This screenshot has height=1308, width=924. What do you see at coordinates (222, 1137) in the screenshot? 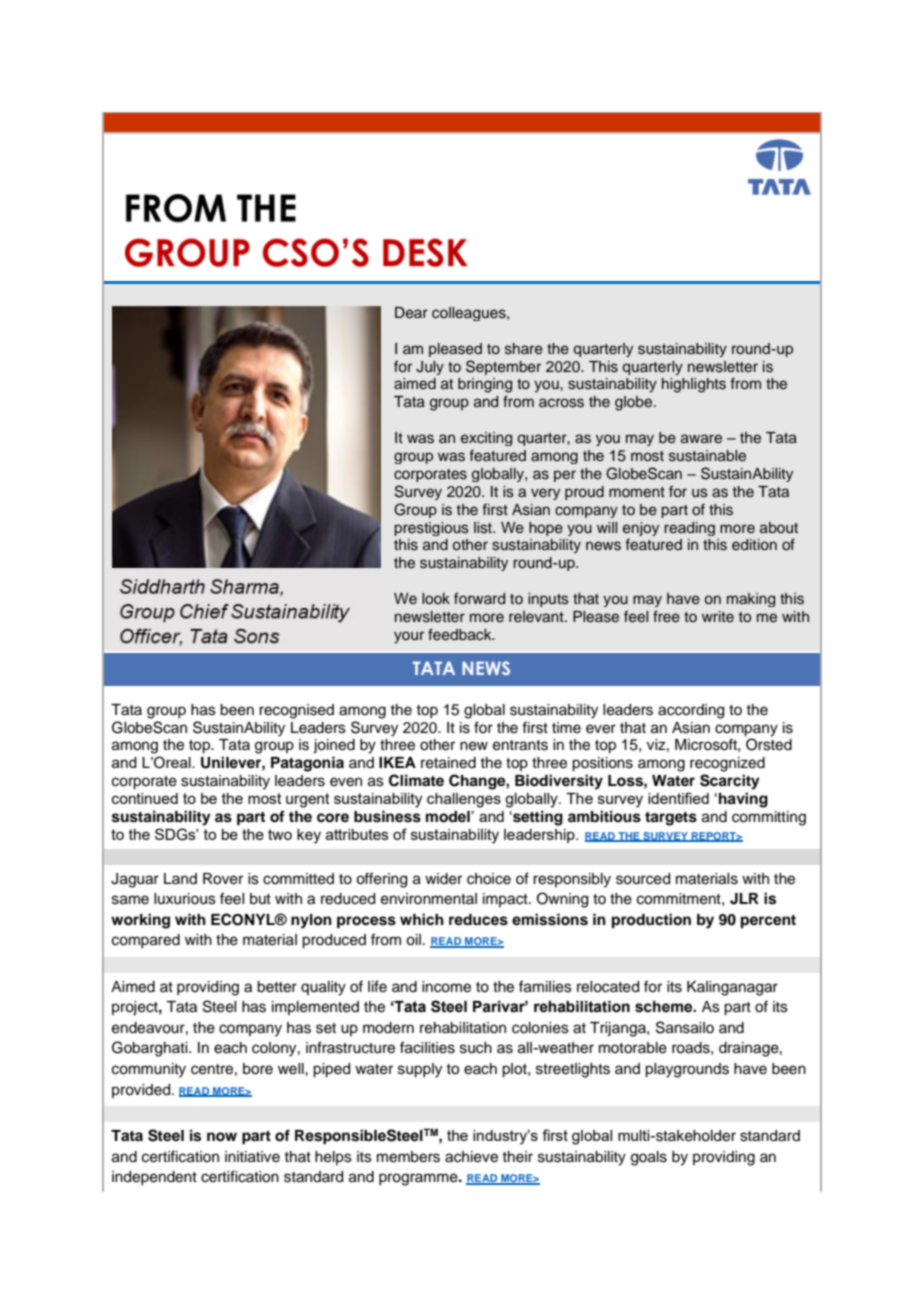
I see `now` at bounding box center [222, 1137].
